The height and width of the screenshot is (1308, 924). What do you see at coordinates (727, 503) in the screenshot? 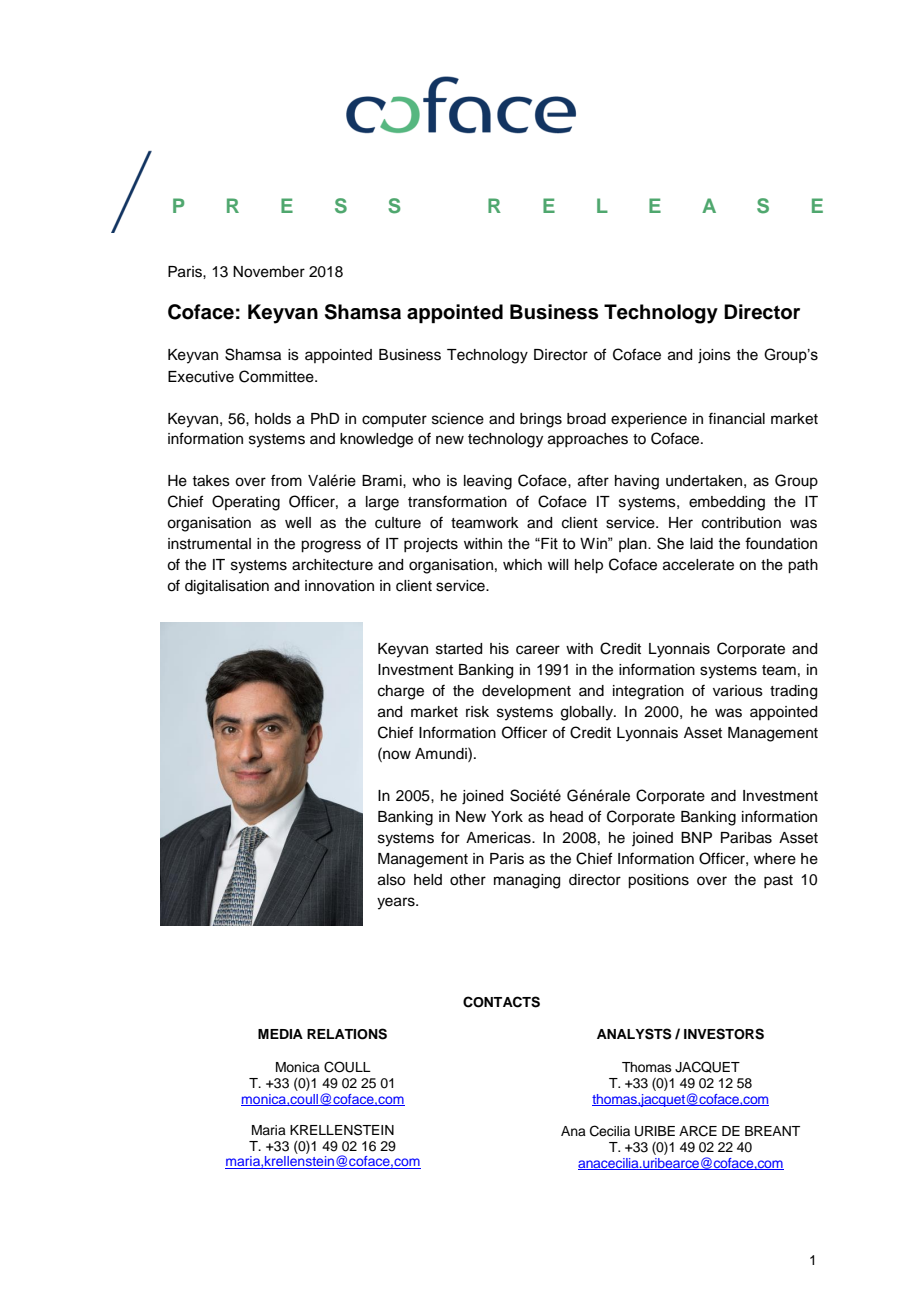
I see `embedding` at bounding box center [727, 503].
